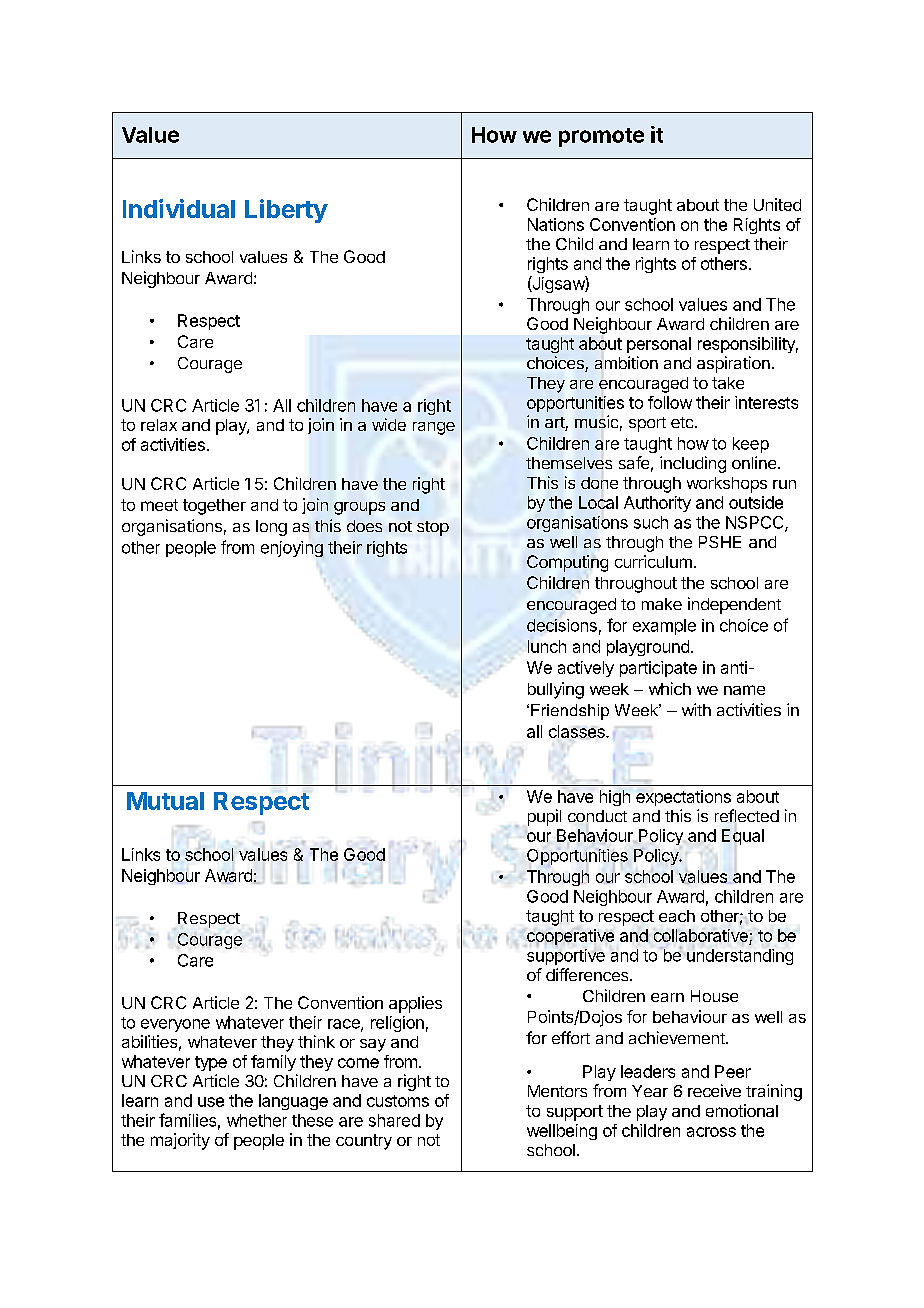  Describe the element at coordinates (664, 627) in the image. I see `example` at that location.
